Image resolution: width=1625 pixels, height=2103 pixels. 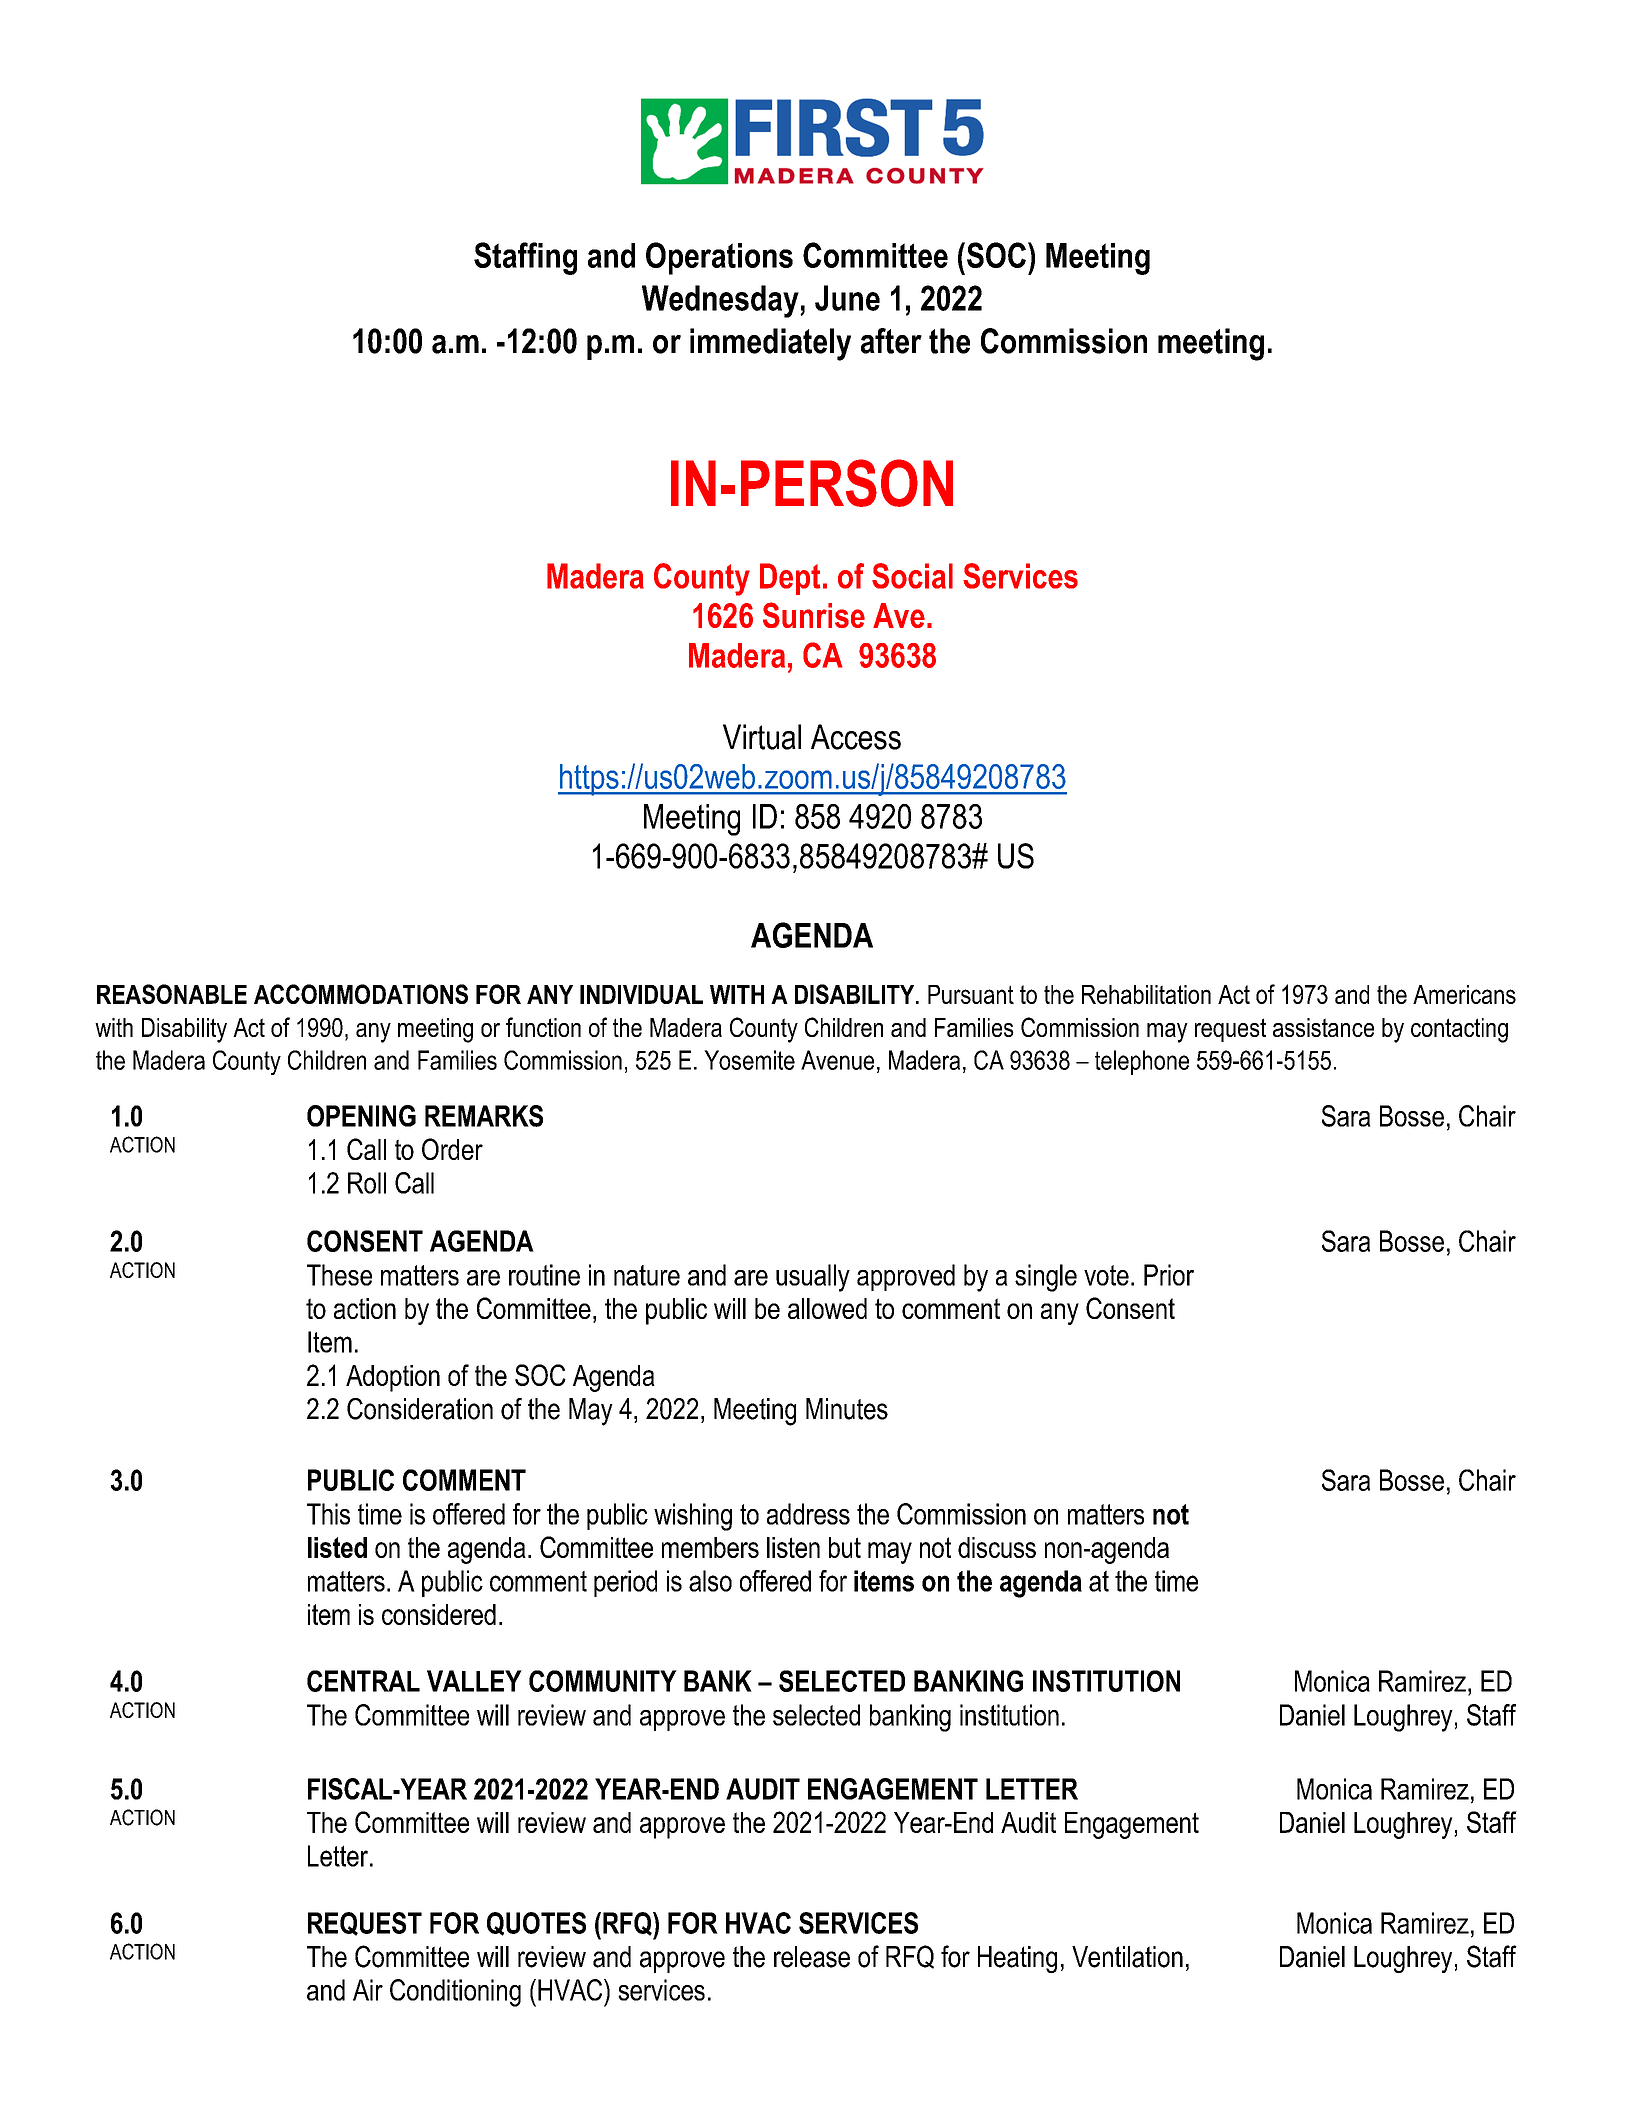 I want to click on after, so click(x=891, y=341).
